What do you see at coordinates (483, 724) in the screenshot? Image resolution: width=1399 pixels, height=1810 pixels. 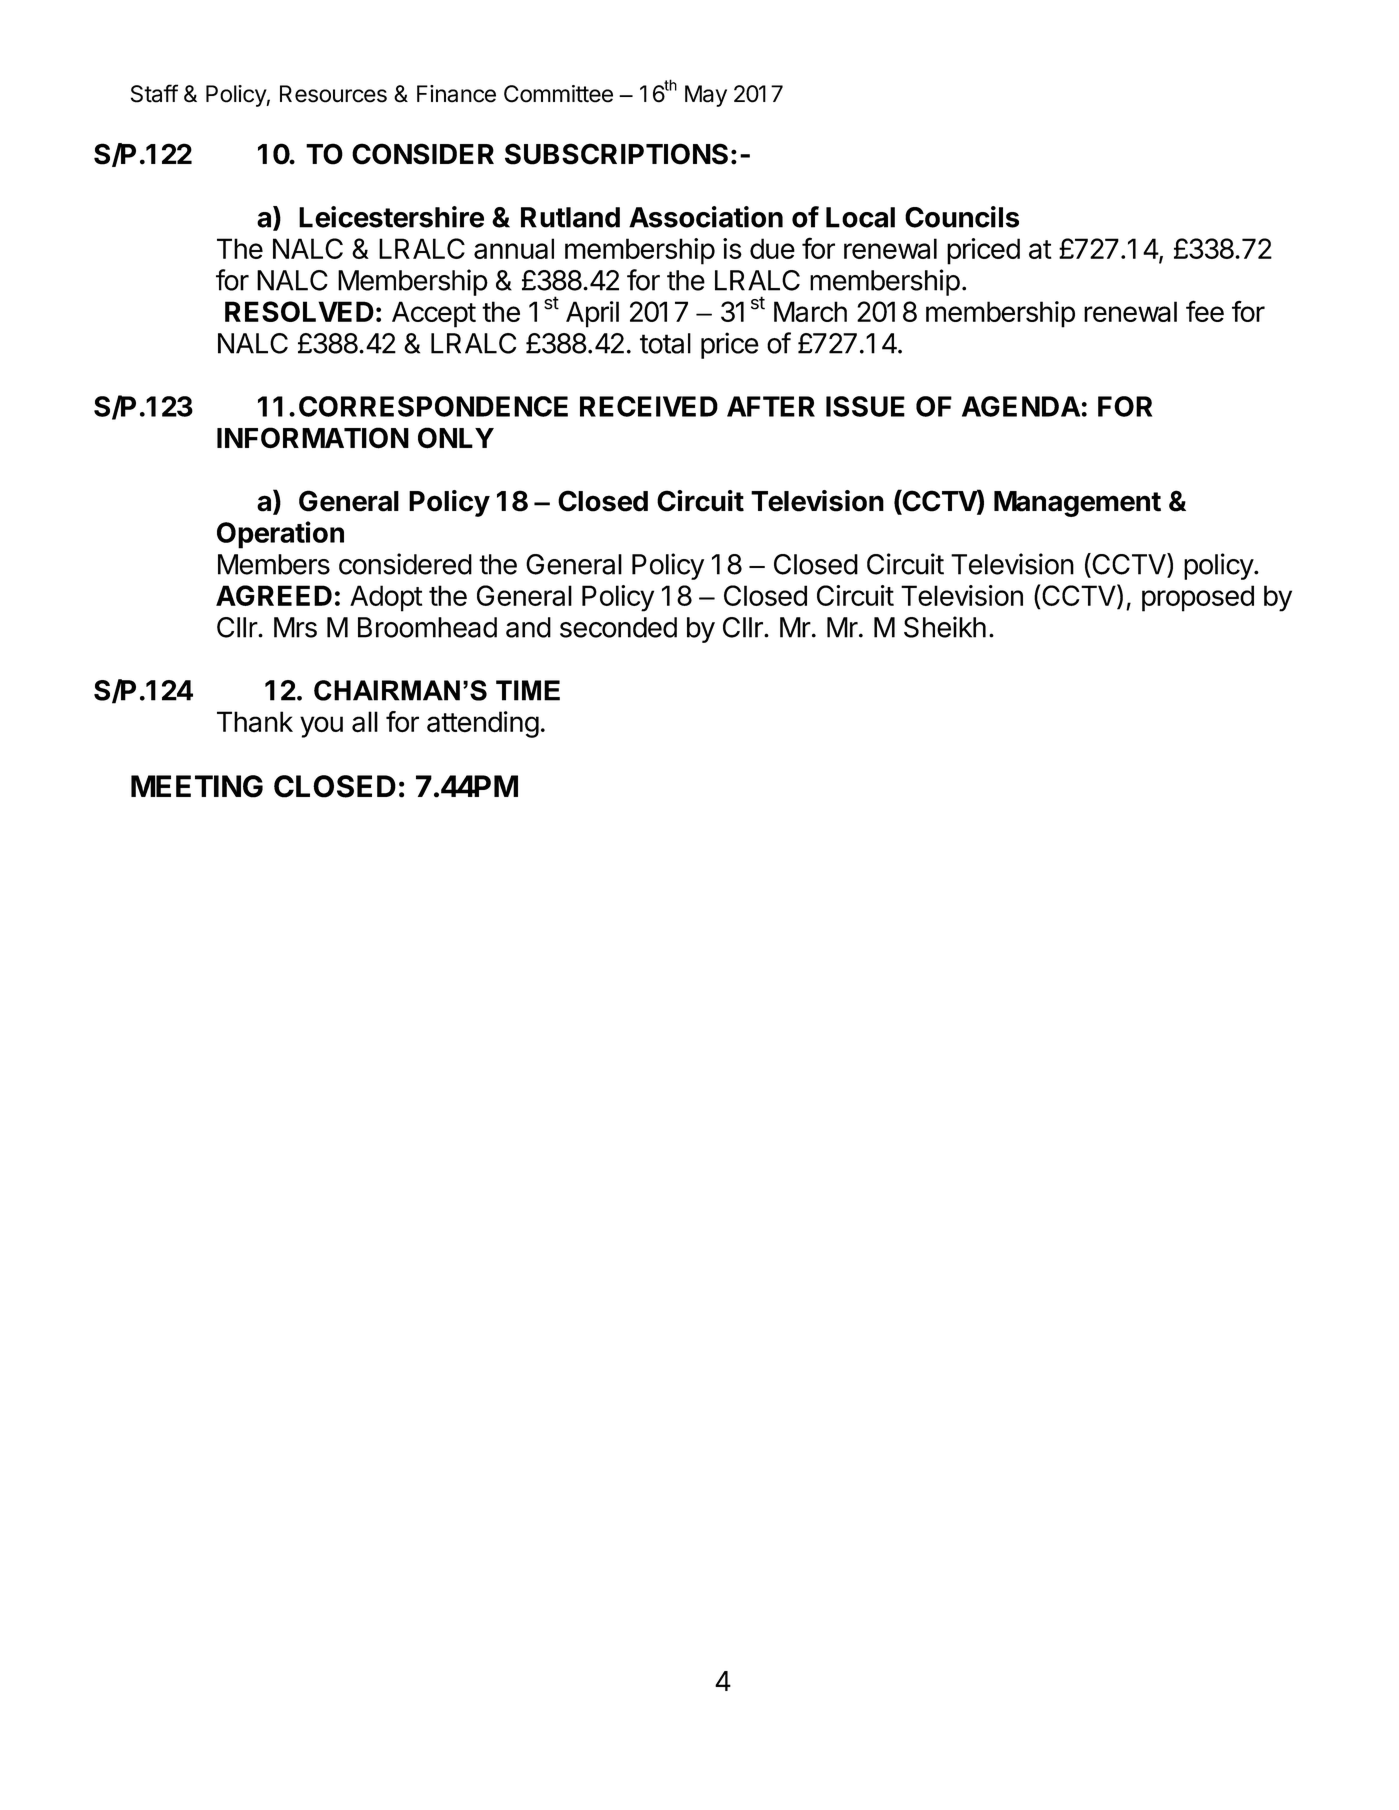 I see `attending` at bounding box center [483, 724].
